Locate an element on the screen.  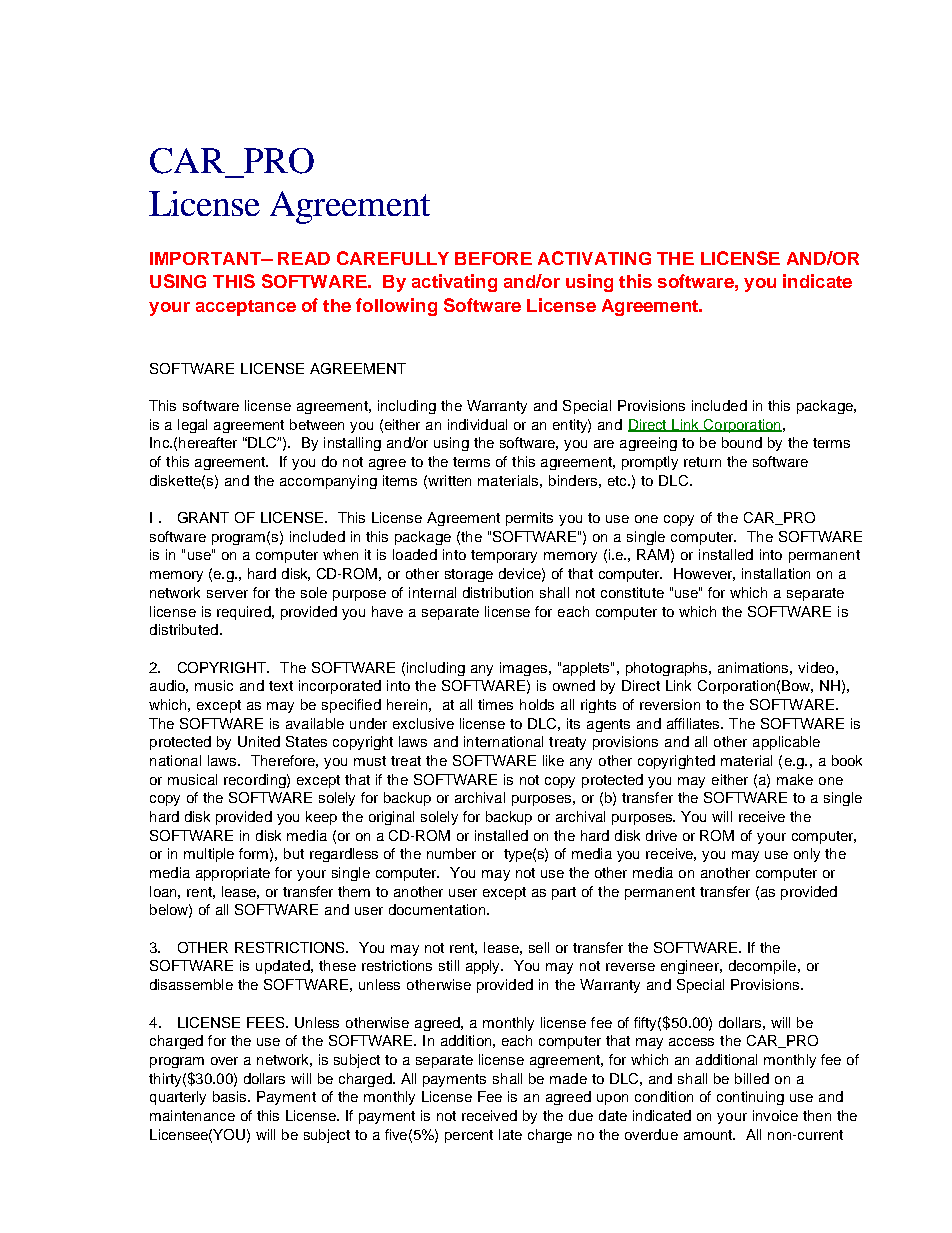
part is located at coordinates (564, 893).
